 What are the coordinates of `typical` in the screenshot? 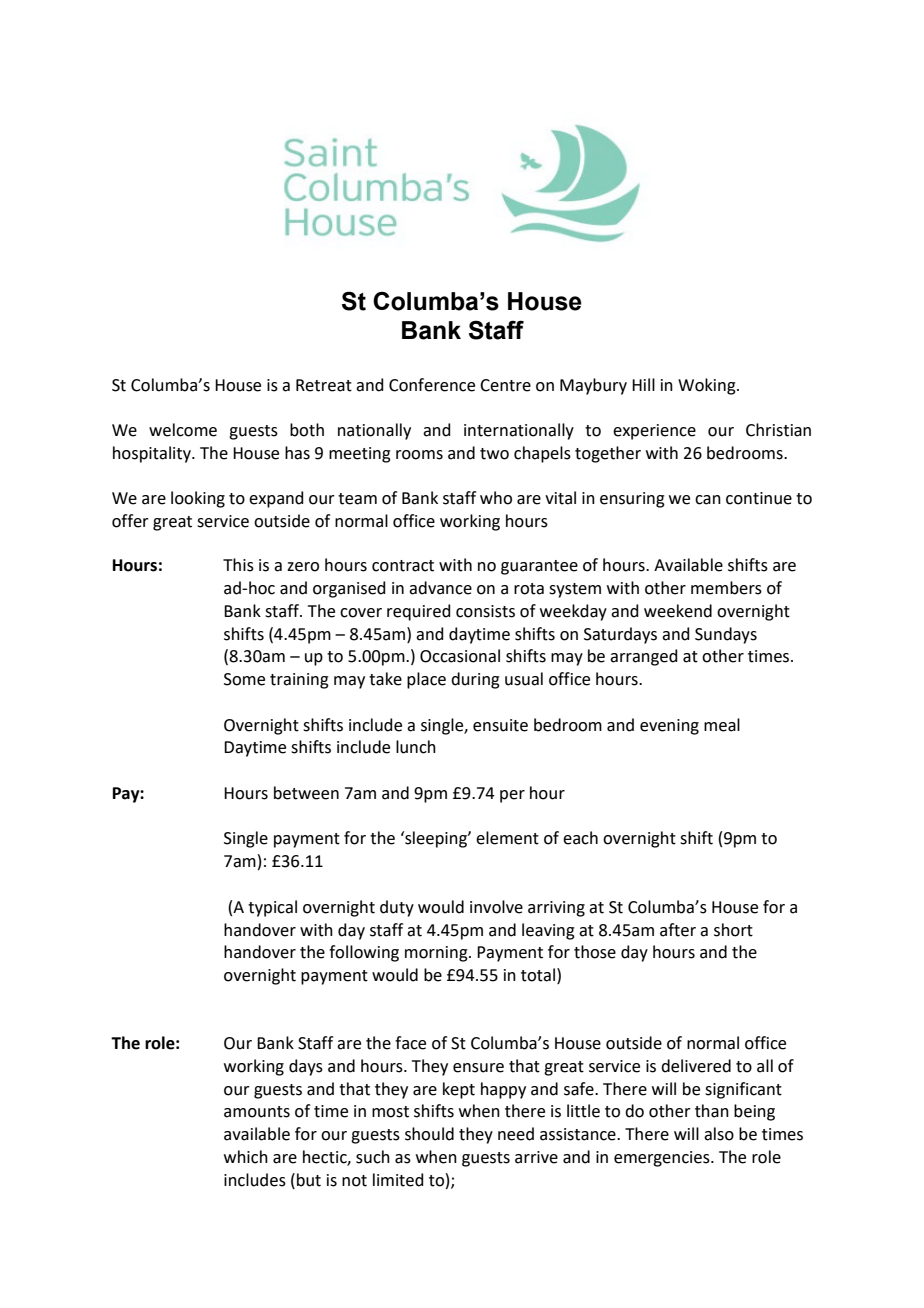 It's located at (272, 908).
